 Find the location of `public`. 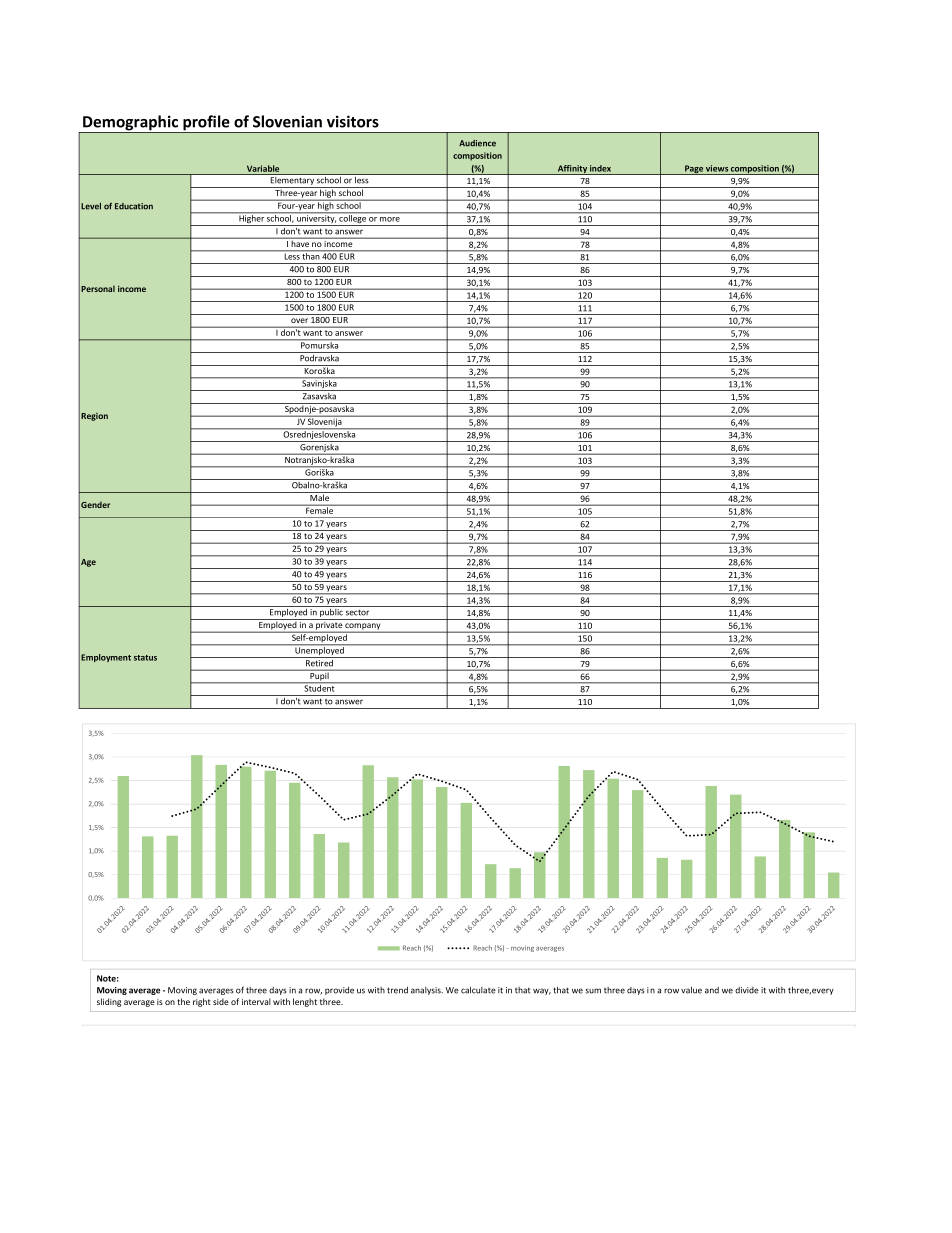

public is located at coordinates (331, 614).
